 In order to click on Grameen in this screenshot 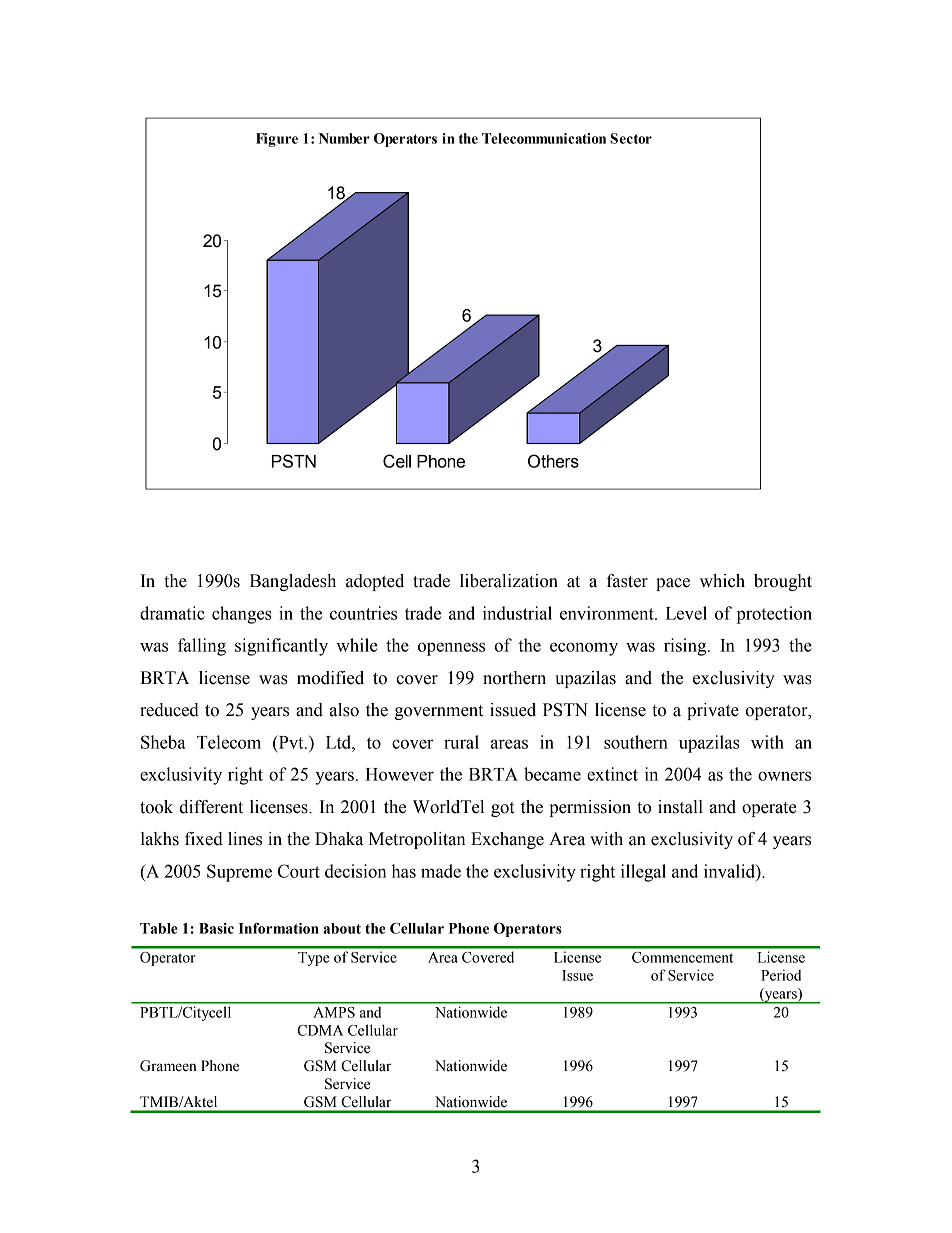, I will do `click(168, 1066)`.
